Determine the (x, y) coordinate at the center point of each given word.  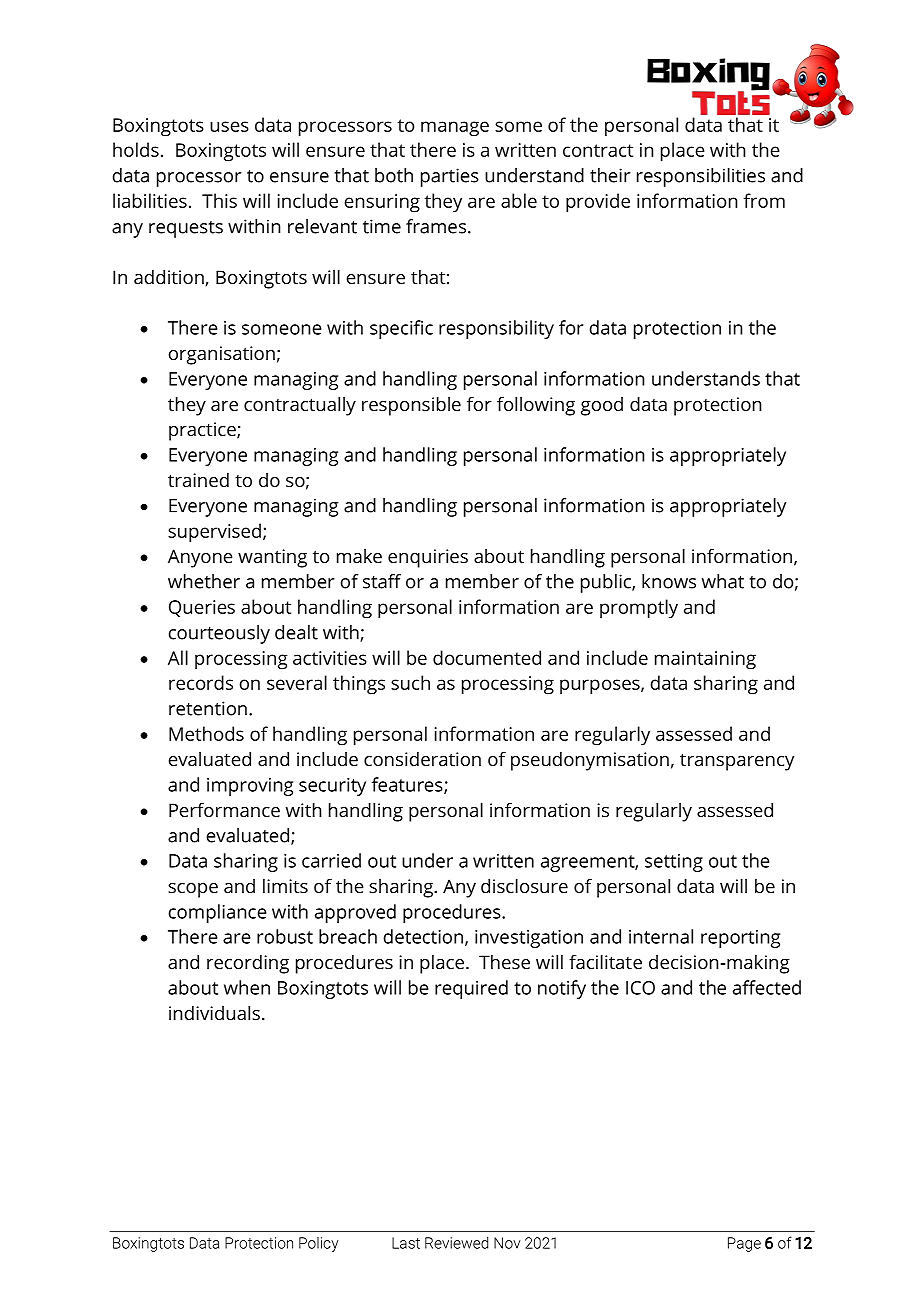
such (410, 682)
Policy (319, 1244)
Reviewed (456, 1243)
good (602, 406)
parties (450, 177)
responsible (411, 406)
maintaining (705, 660)
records (201, 682)
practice (203, 431)
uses (229, 126)
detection (423, 936)
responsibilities (701, 177)
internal (661, 936)
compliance (218, 913)
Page (744, 1244)
